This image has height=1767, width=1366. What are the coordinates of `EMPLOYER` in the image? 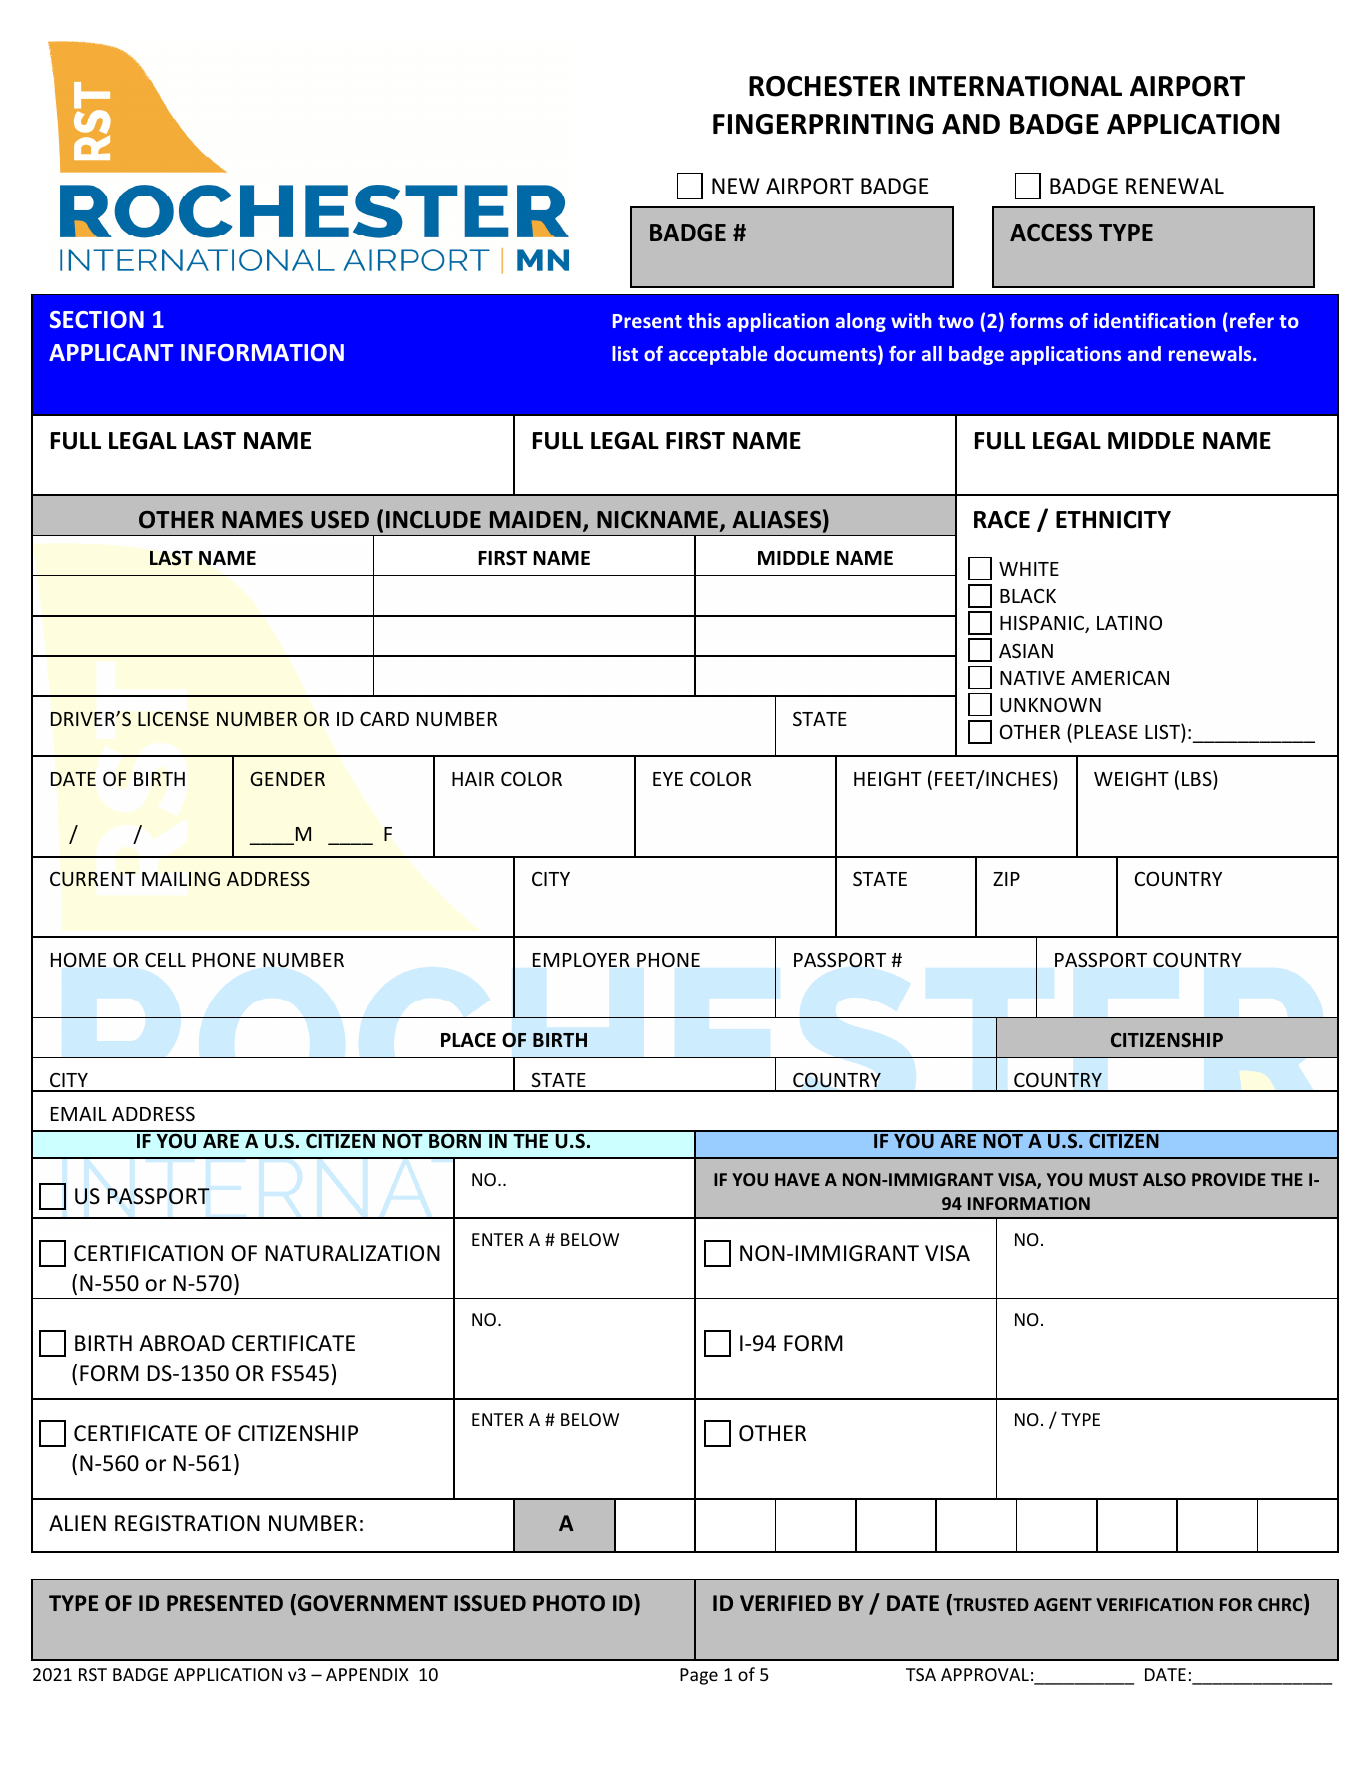 It's located at (581, 959).
